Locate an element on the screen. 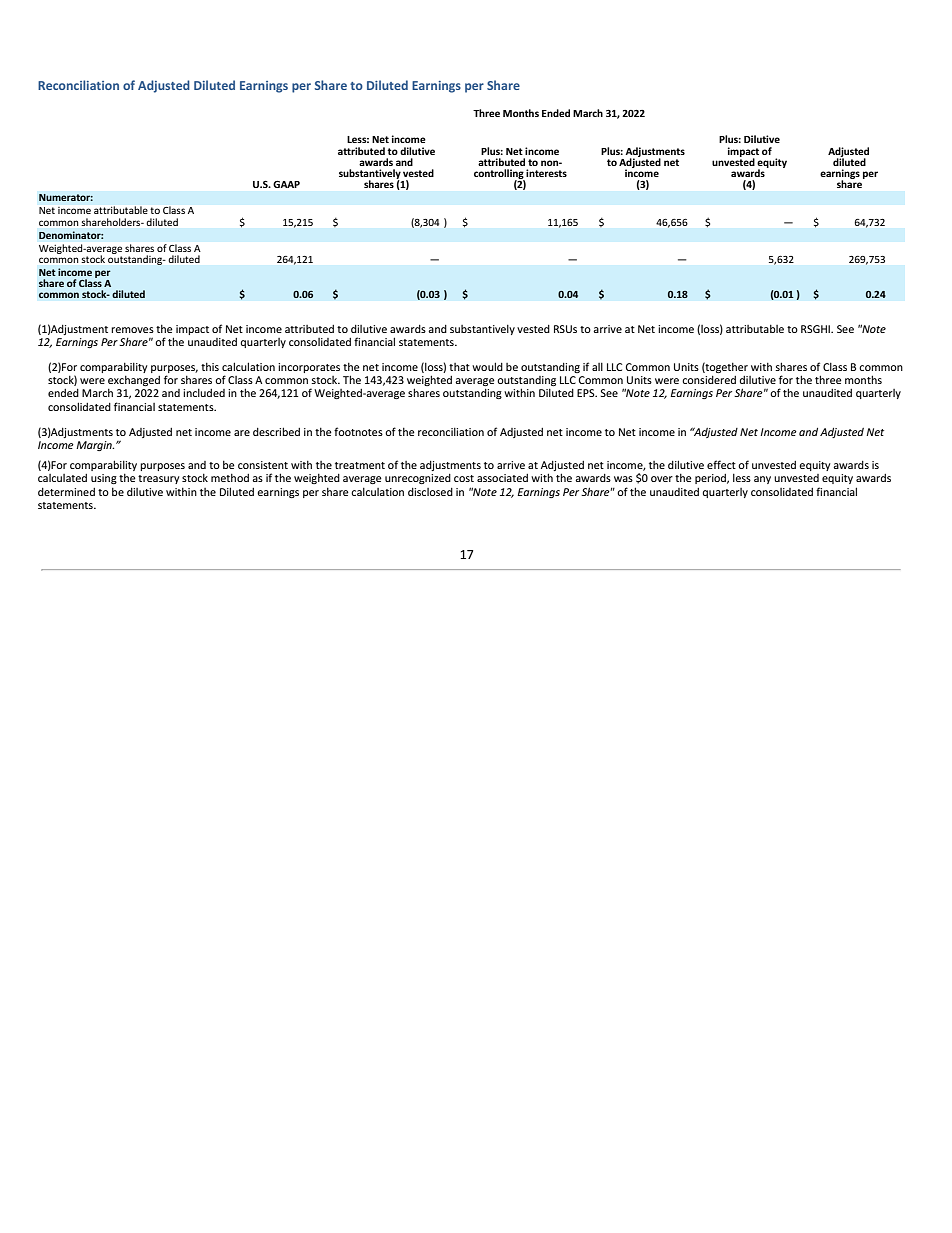 This screenshot has height=1233, width=952. removes is located at coordinates (132, 330).
